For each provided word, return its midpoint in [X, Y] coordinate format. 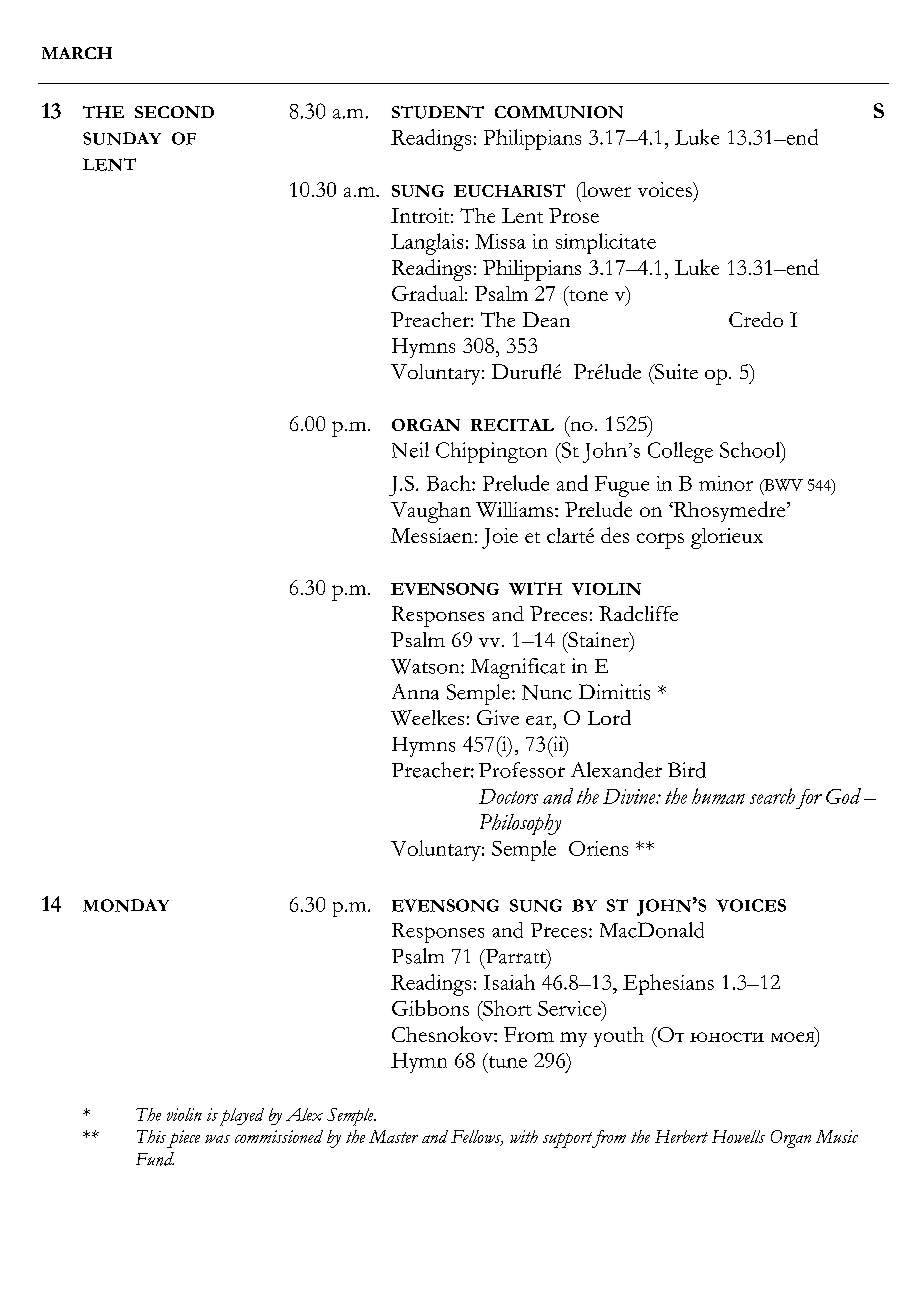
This [151, 1136]
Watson [426, 666]
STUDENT [438, 112]
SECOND [174, 112]
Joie [500, 538]
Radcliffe [638, 613]
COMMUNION [559, 112]
